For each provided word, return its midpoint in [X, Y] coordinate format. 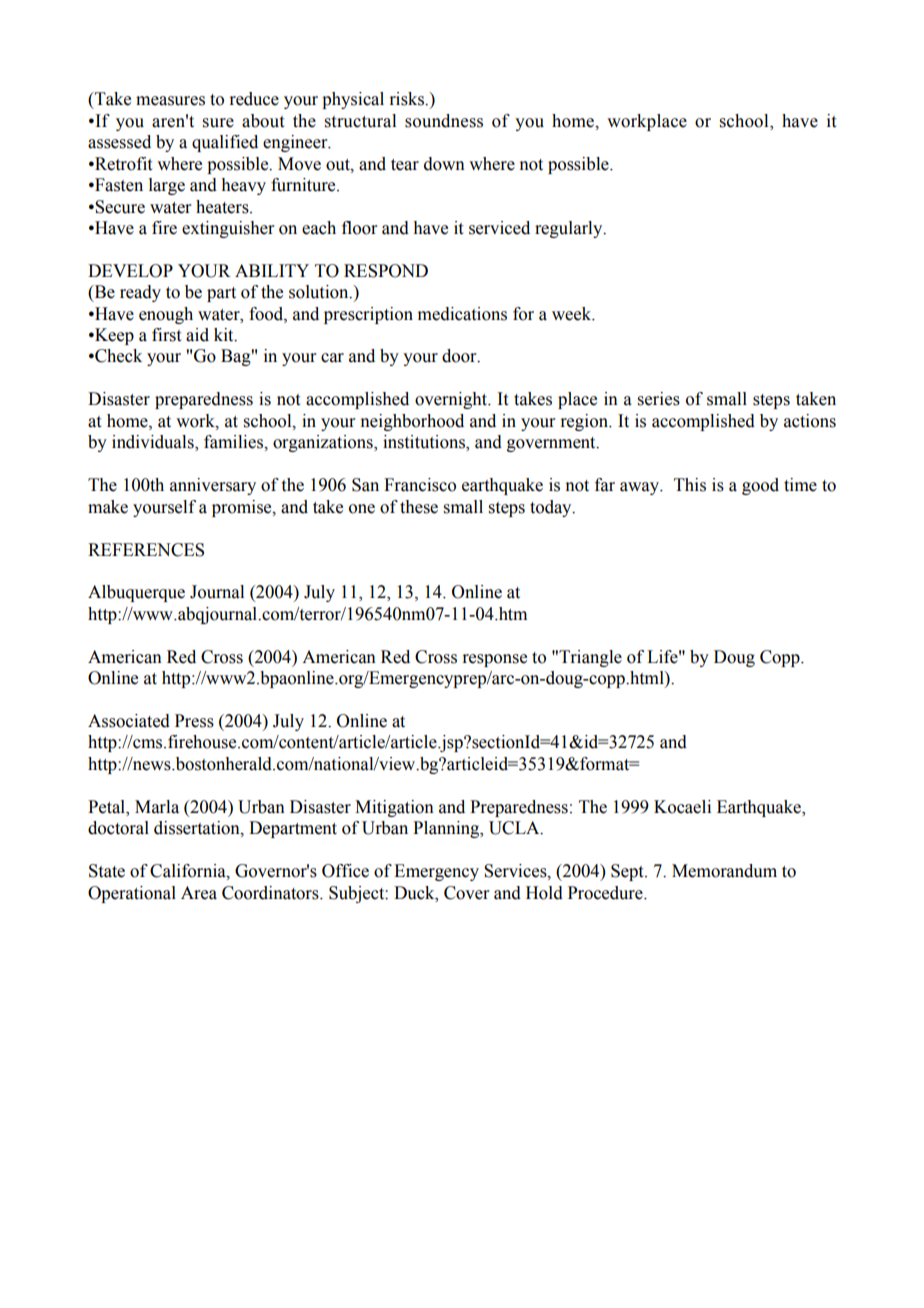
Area [199, 893]
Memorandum [724, 871]
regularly [570, 229]
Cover [467, 893]
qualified [225, 143]
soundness [444, 121]
